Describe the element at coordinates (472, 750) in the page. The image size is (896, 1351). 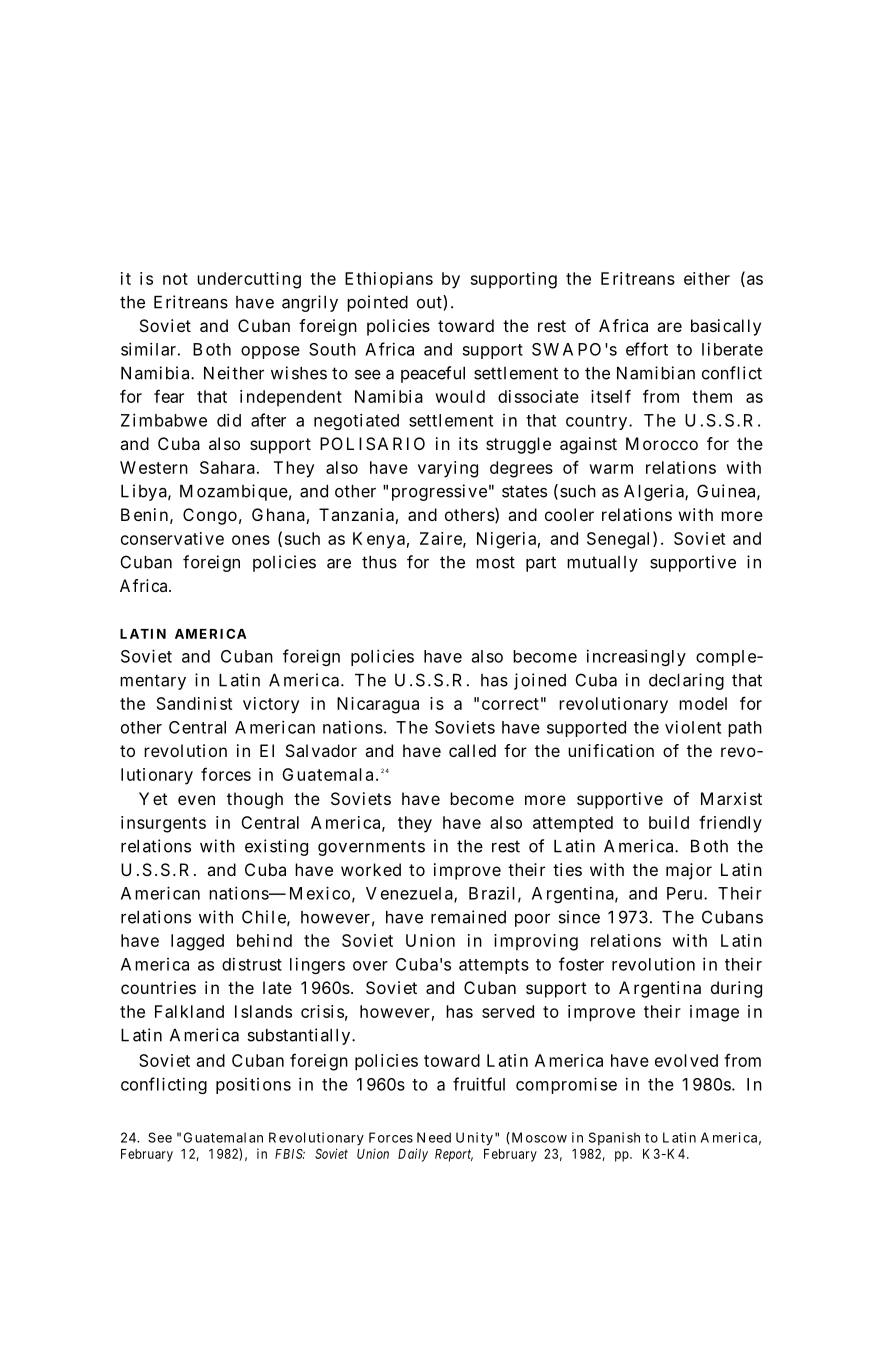
I see `called` at that location.
